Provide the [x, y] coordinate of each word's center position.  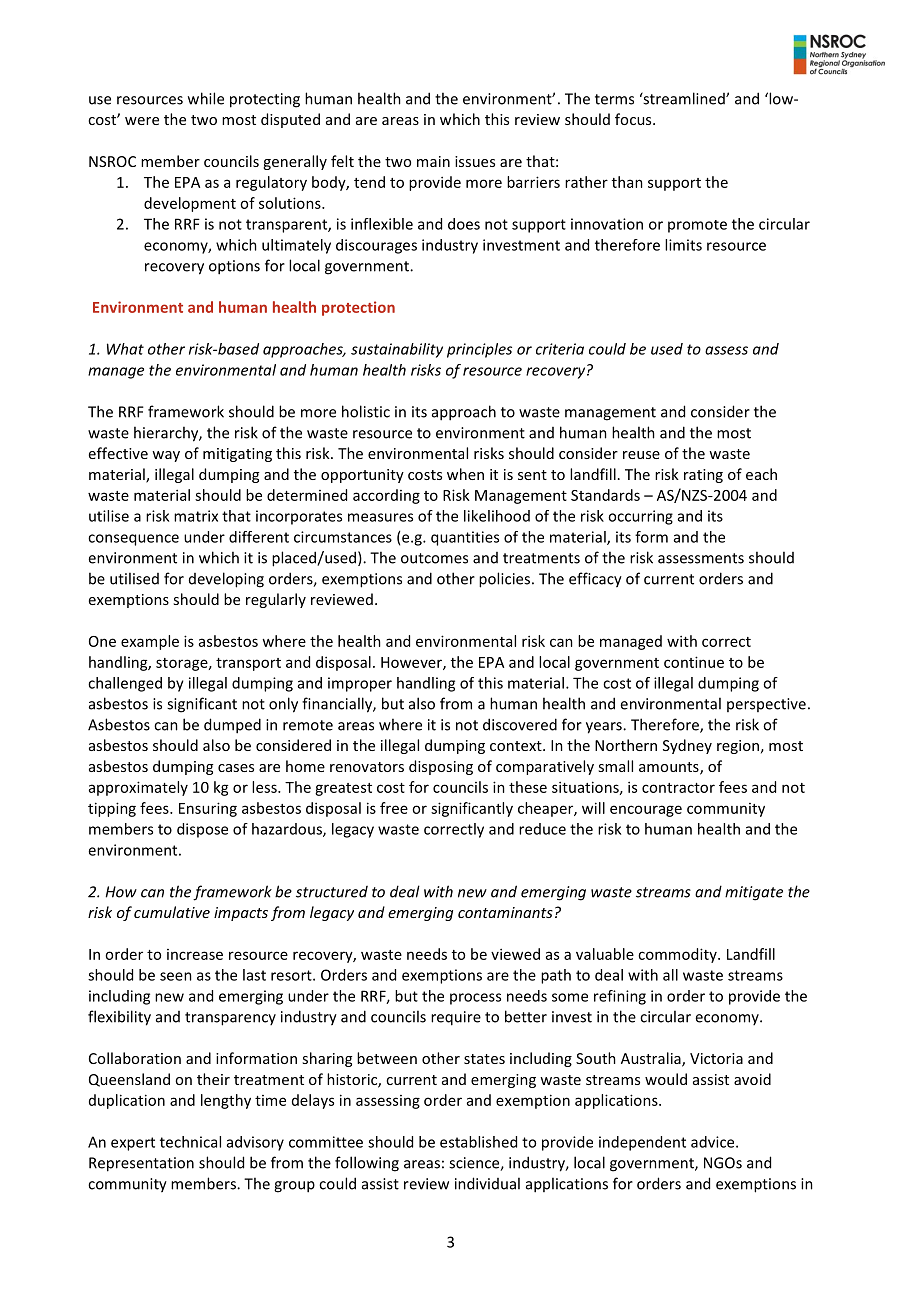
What [125, 349]
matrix [196, 516]
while [206, 98]
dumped [232, 726]
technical [190, 1142]
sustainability [397, 350]
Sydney [687, 746]
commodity [678, 955]
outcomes [434, 558]
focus [634, 119]
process [475, 999]
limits [683, 245]
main [433, 161]
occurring [640, 517]
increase [195, 954]
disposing [441, 767]
